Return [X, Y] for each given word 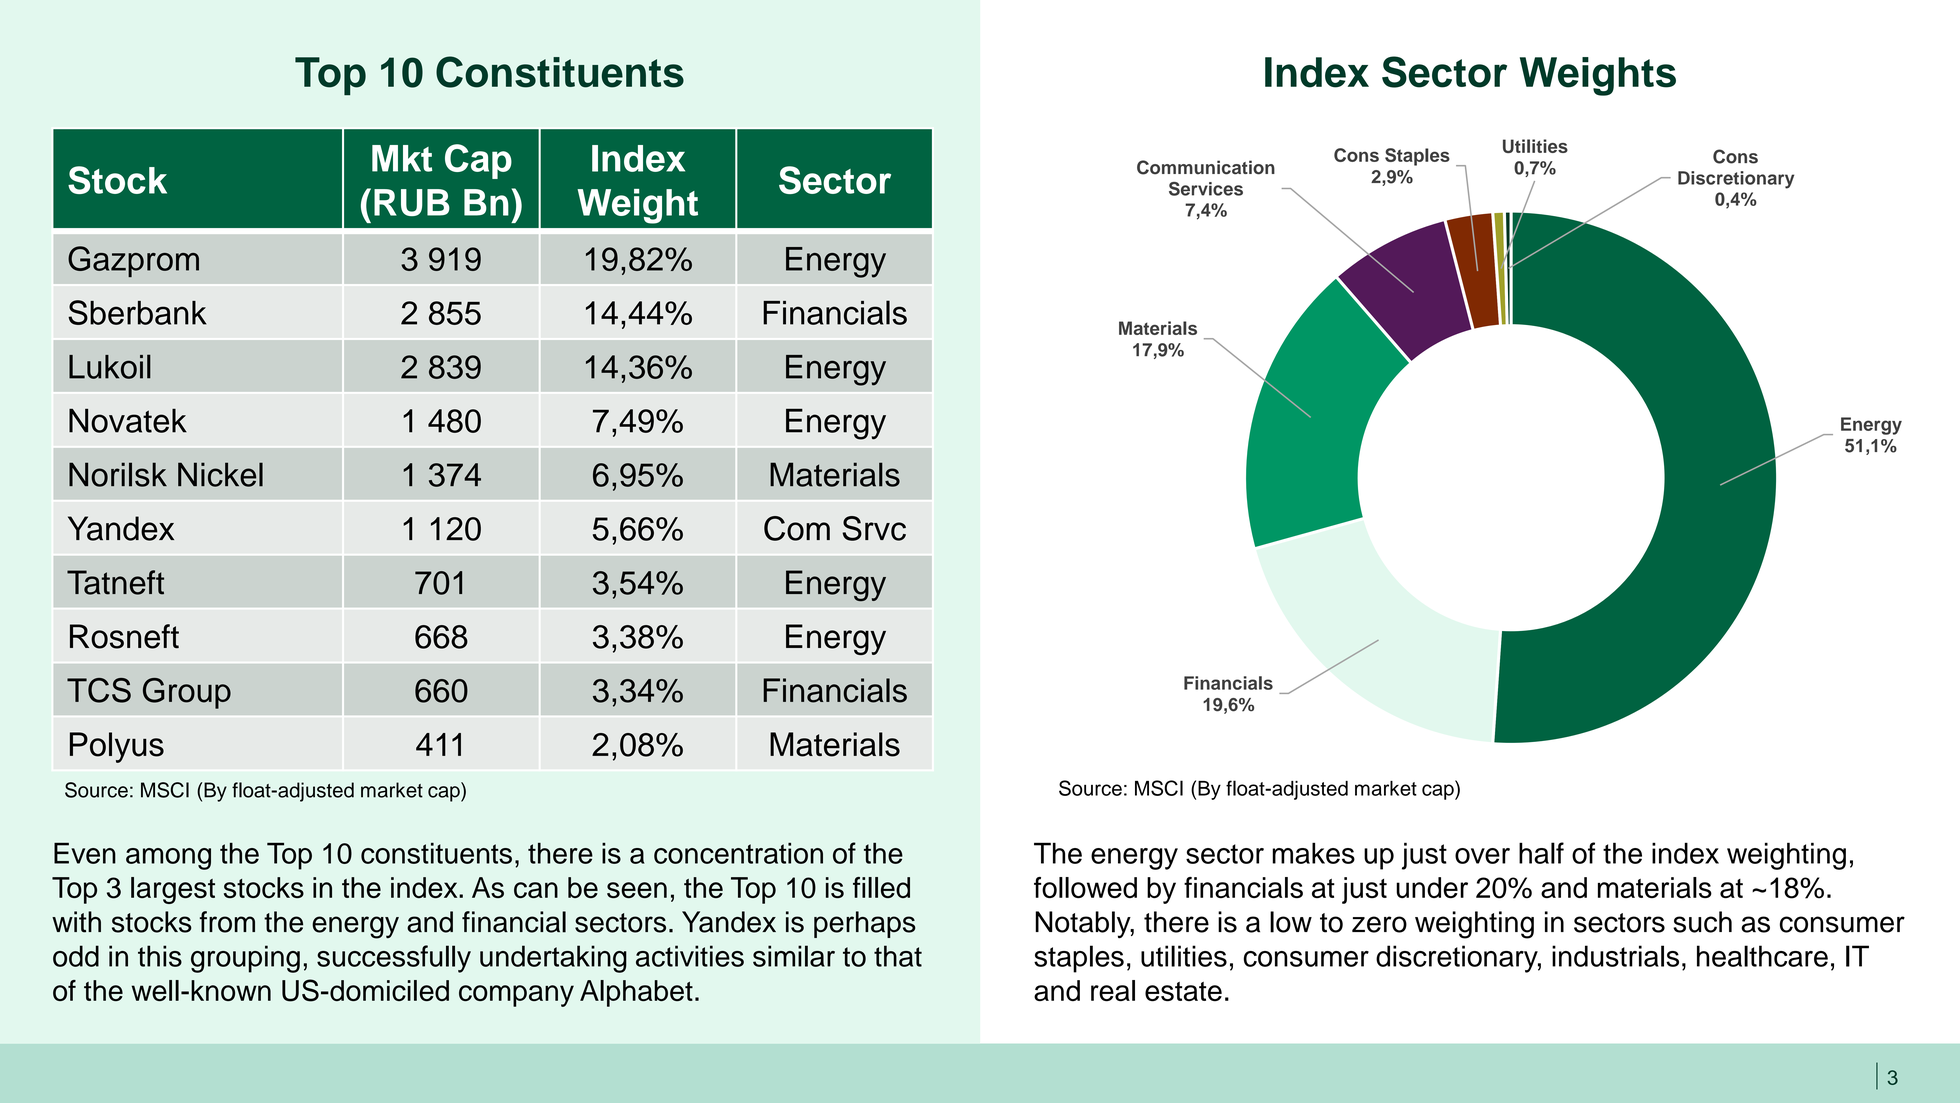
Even [85, 853]
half [1541, 853]
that [898, 956]
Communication [1206, 167]
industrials [1615, 956]
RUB [412, 202]
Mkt [402, 158]
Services [1206, 189]
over [1482, 856]
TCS [99, 690]
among [168, 859]
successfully [394, 959]
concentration [738, 853]
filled [881, 887]
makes [1313, 853]
